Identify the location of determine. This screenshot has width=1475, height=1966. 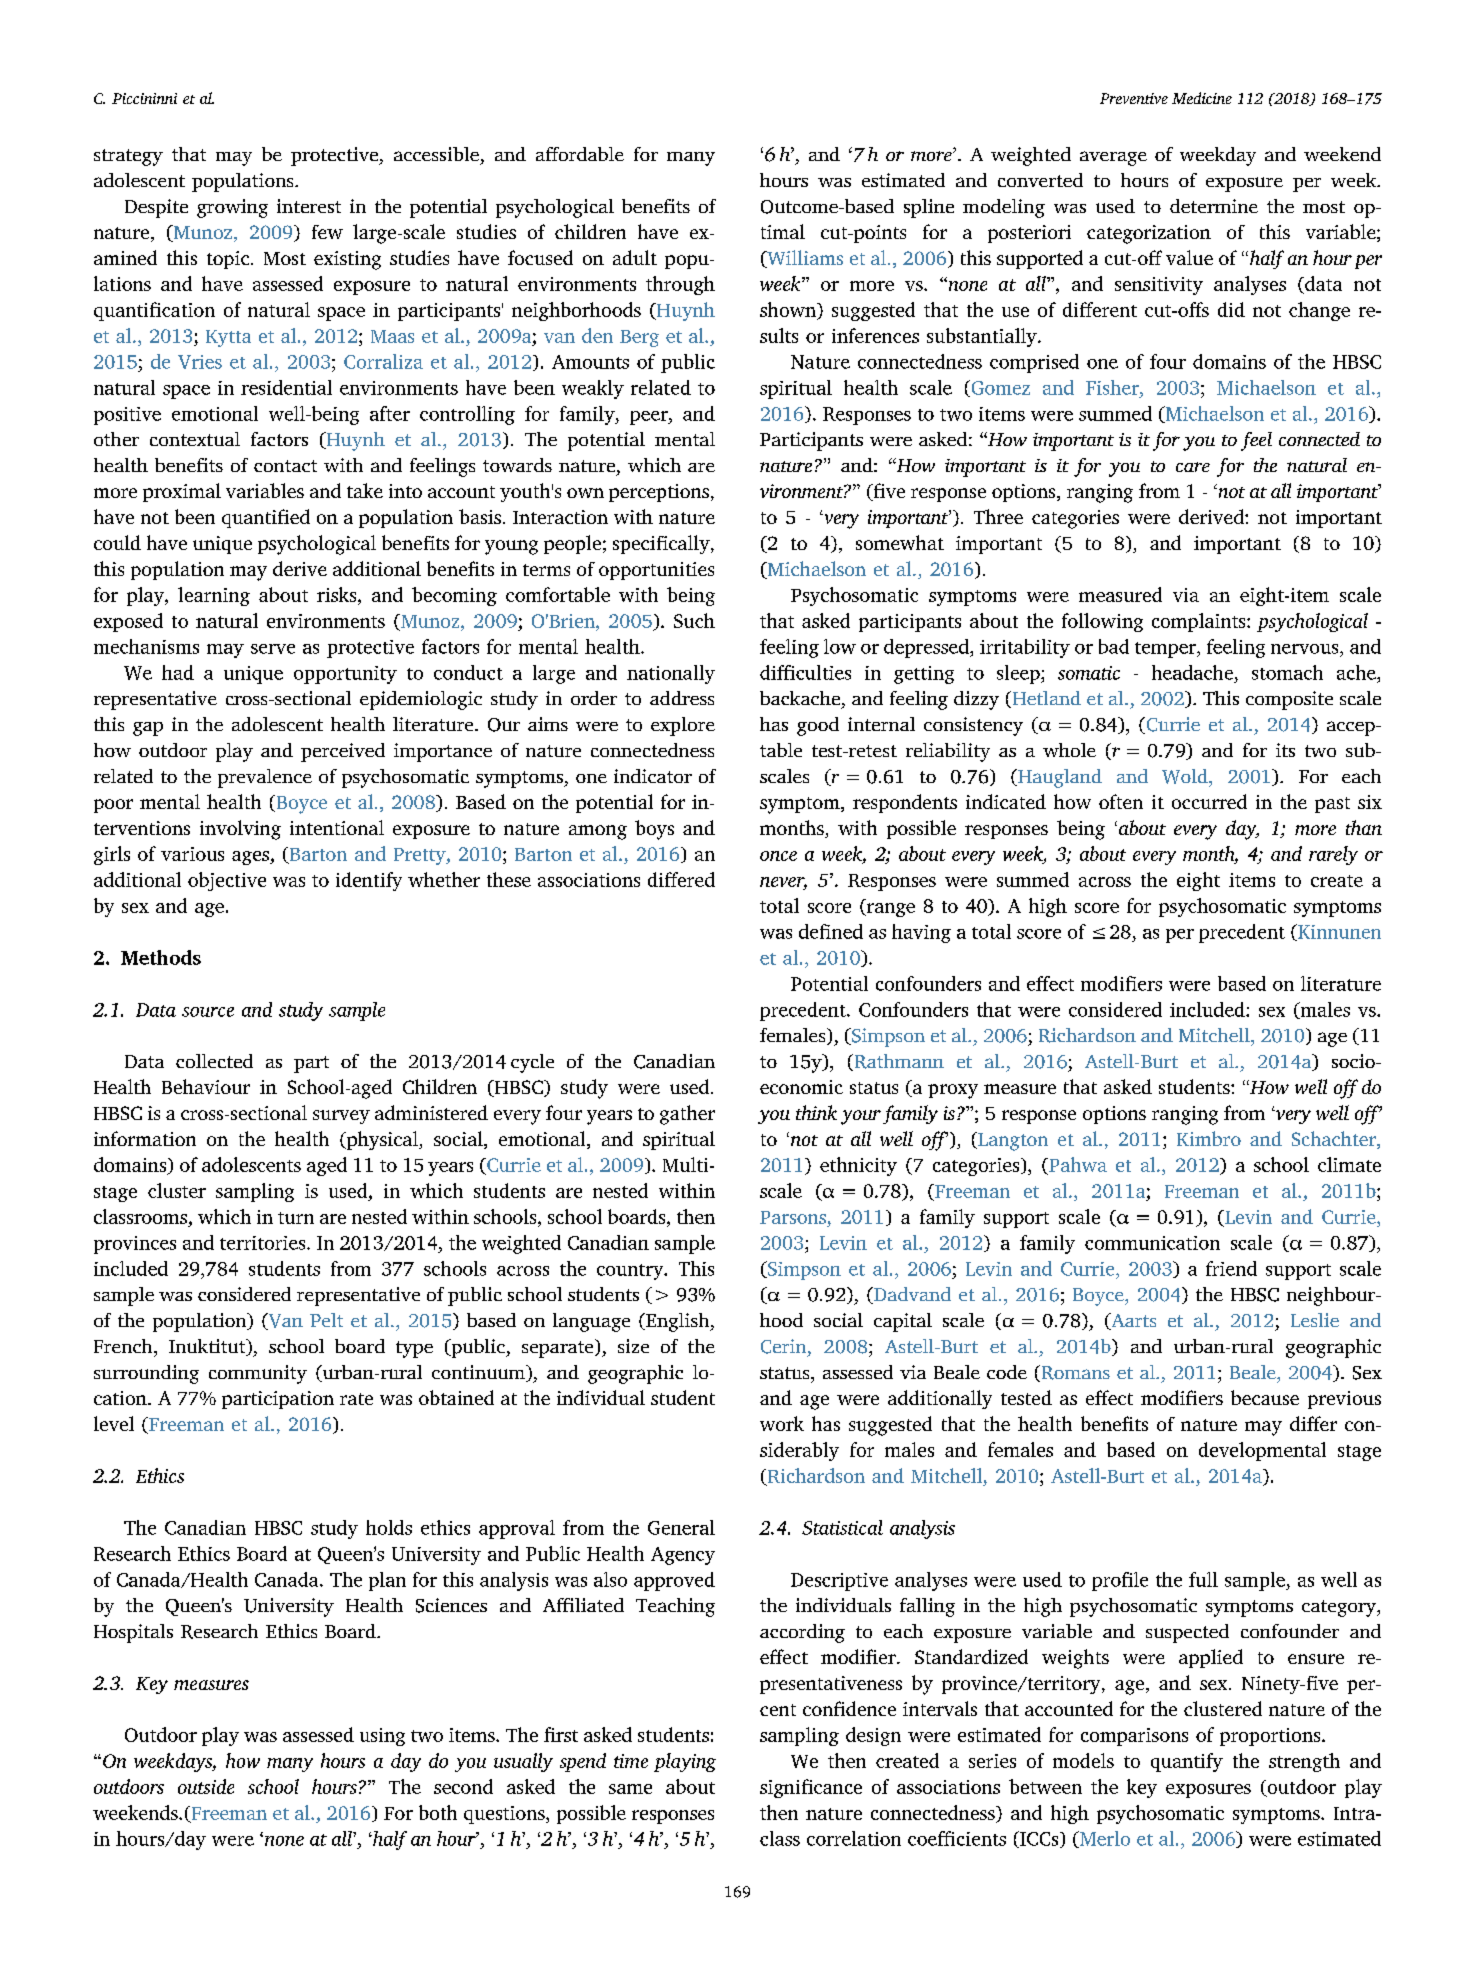
(1214, 206).
